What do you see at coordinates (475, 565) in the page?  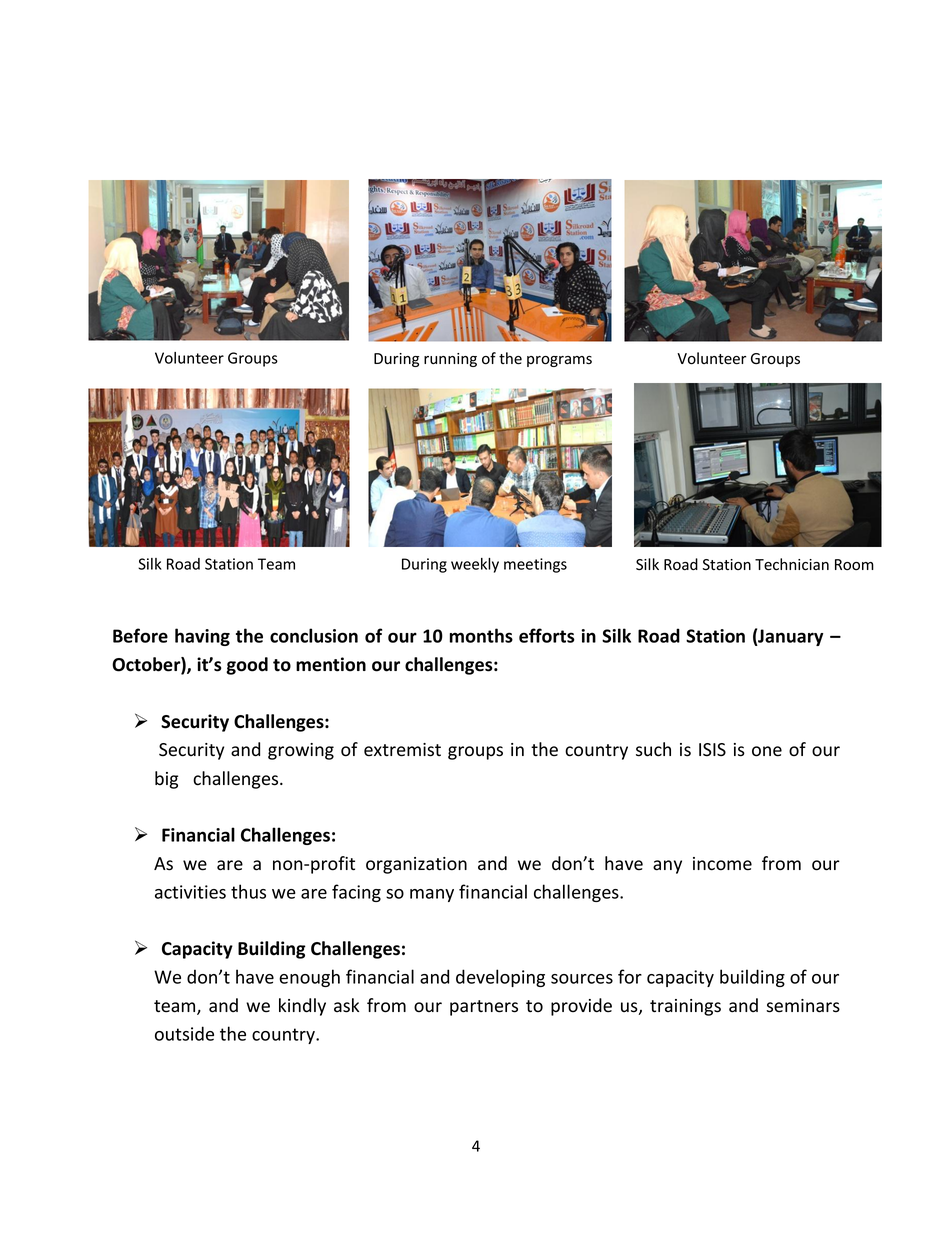 I see `weekly` at bounding box center [475, 565].
